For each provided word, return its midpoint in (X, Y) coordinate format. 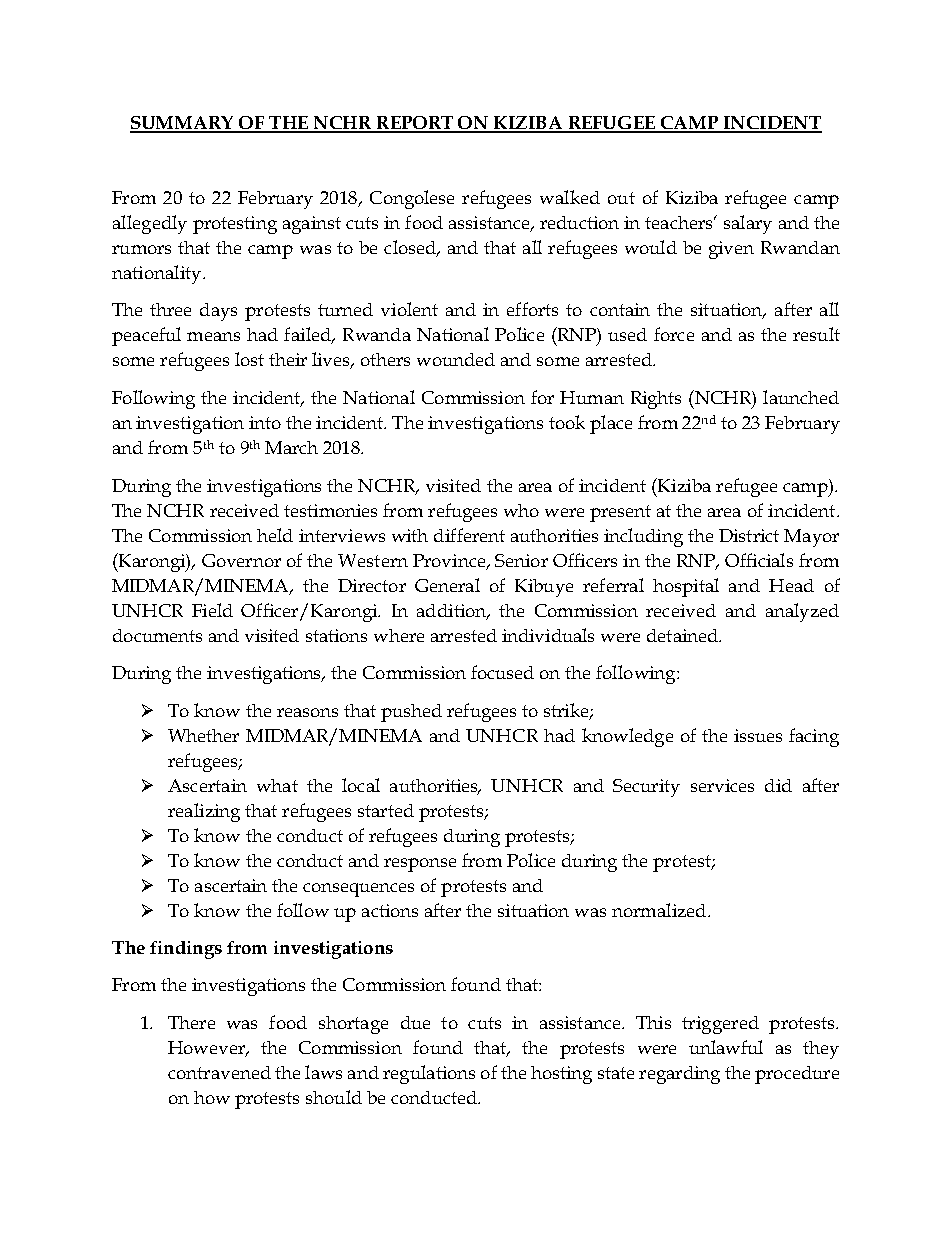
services (722, 785)
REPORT (415, 124)
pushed (411, 713)
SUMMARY (183, 124)
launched (801, 397)
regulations (429, 1074)
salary (748, 224)
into (265, 422)
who (521, 510)
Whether (203, 735)
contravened (219, 1072)
